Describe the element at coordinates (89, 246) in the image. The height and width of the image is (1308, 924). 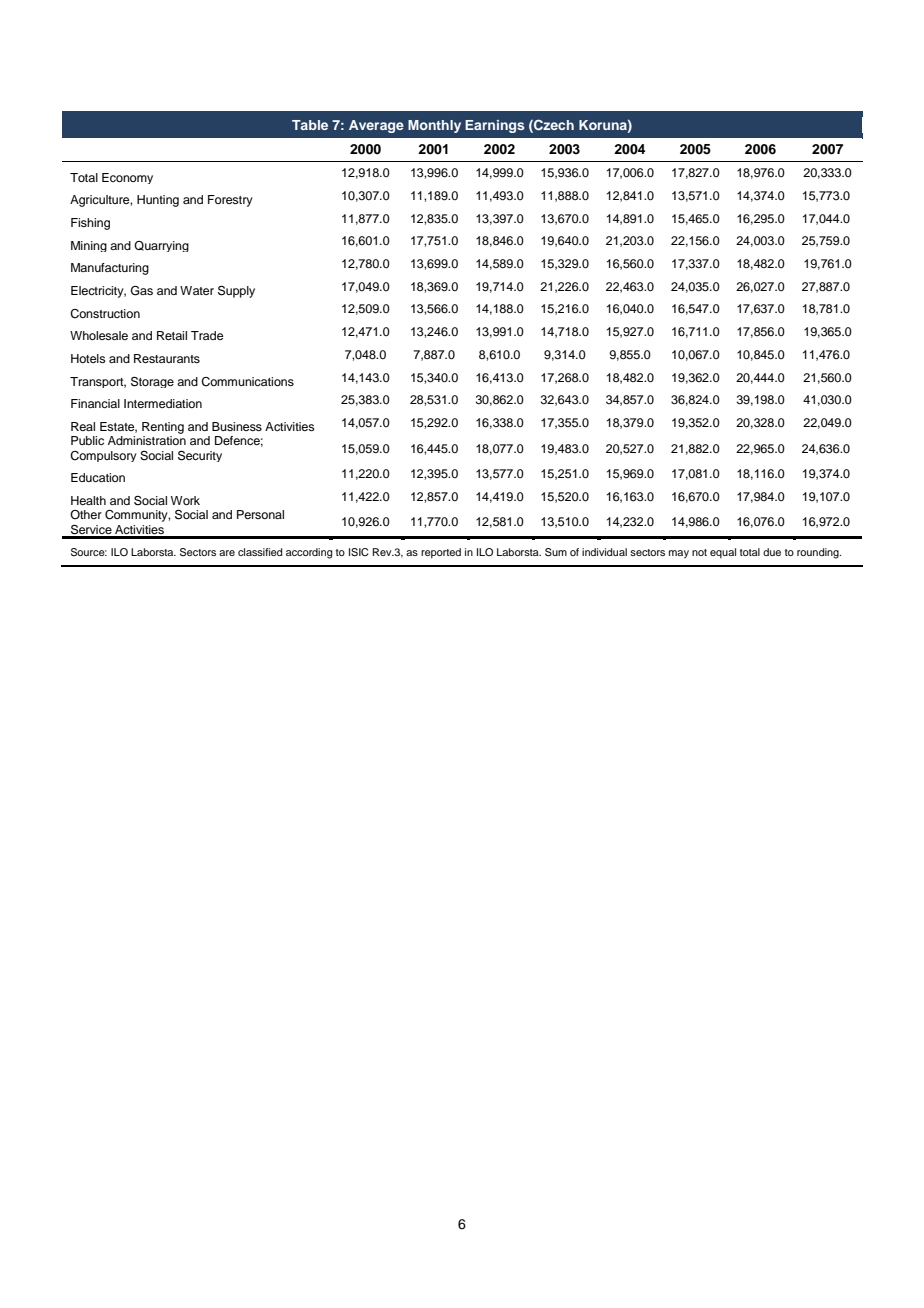
I see `Mining` at that location.
